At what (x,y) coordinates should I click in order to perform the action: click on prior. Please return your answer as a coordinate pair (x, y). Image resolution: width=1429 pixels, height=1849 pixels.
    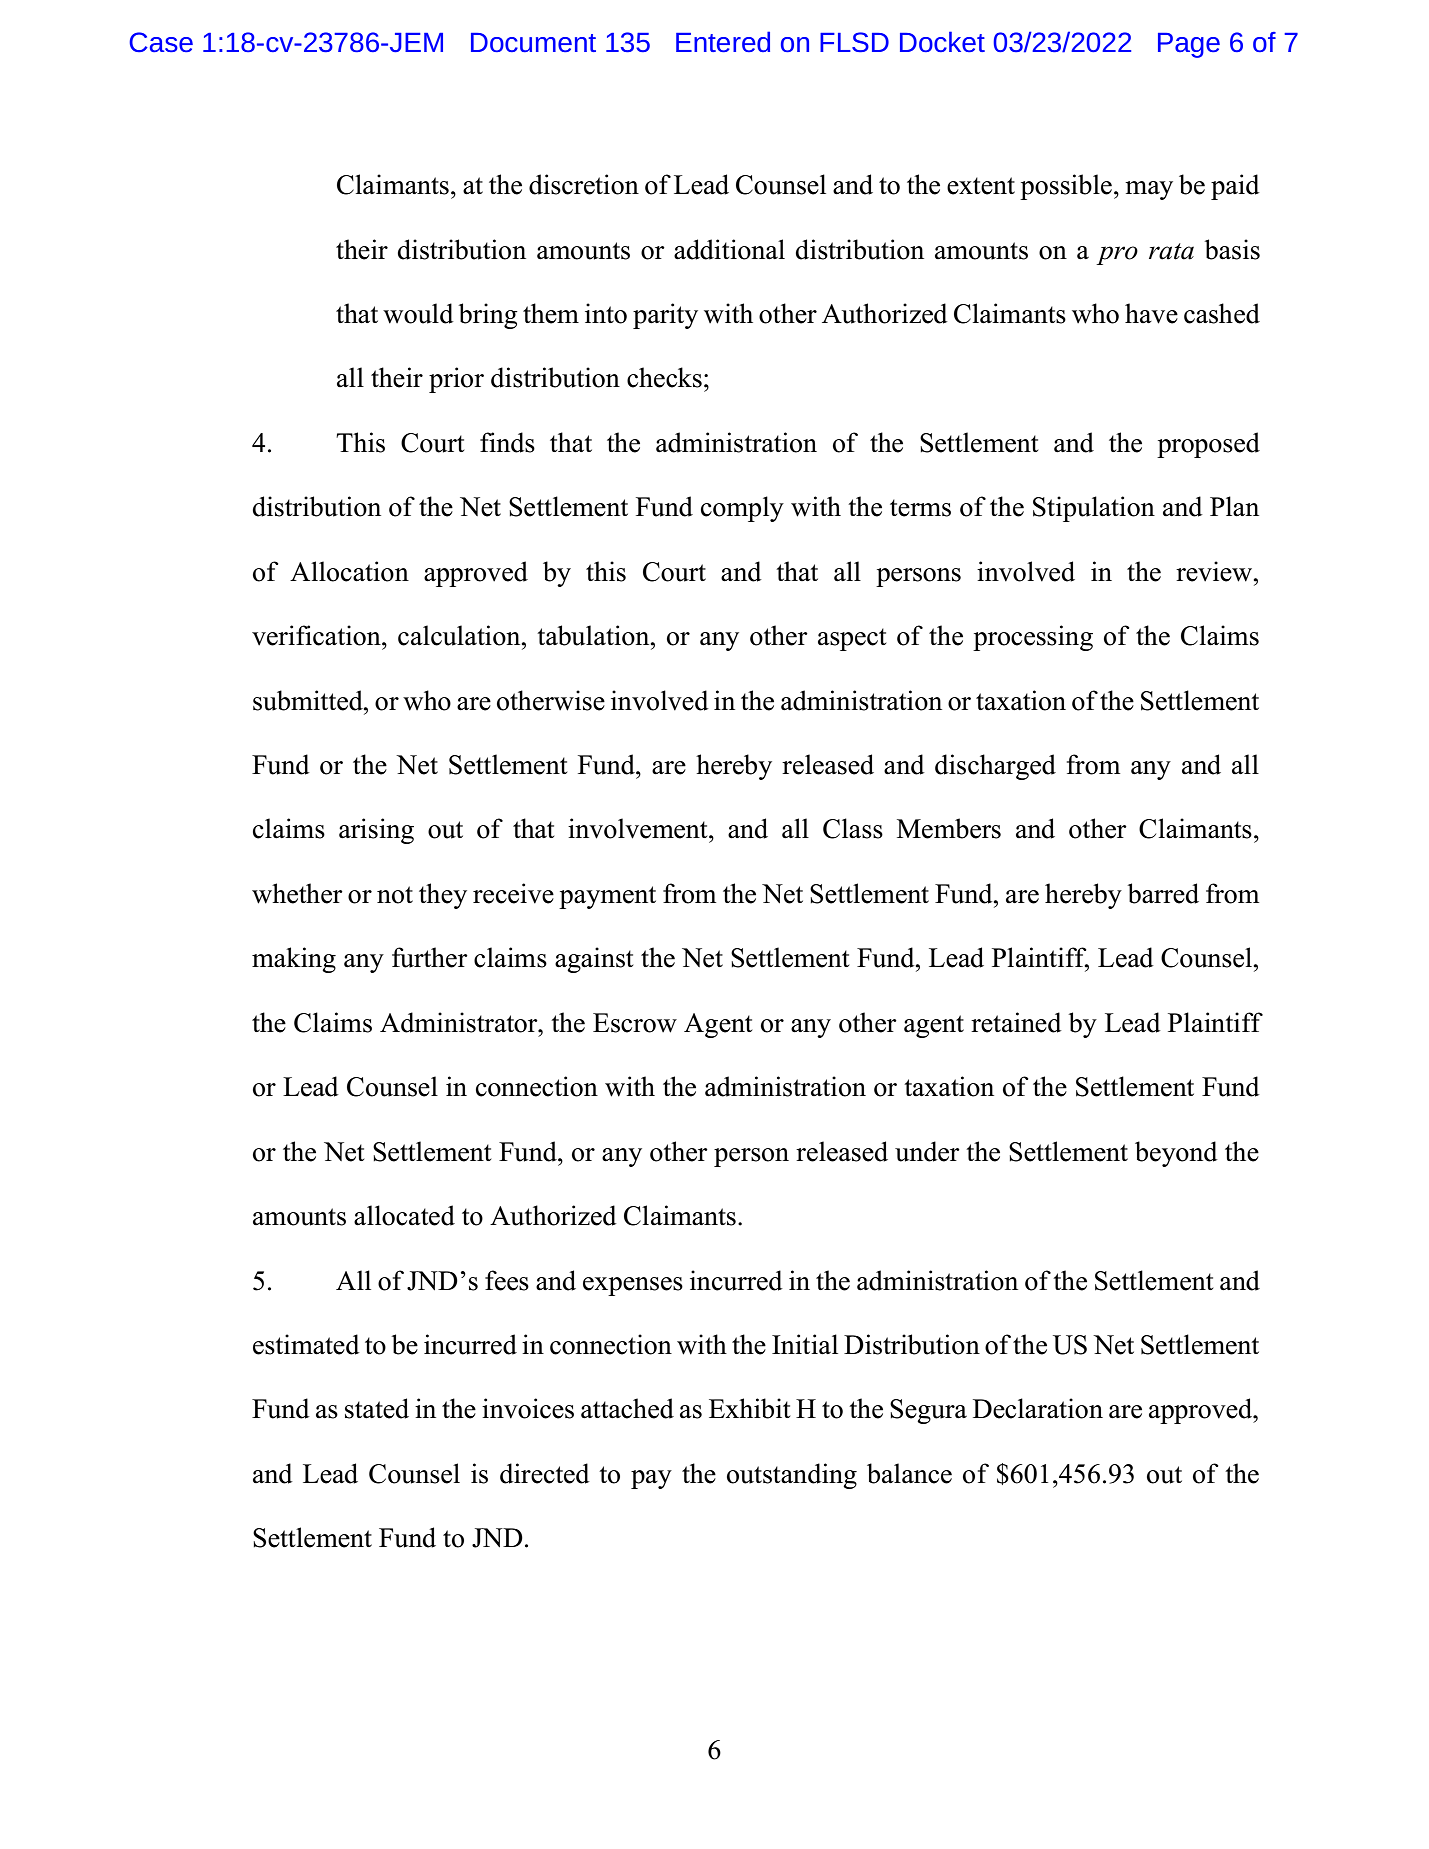
    Looking at the image, I should click on (456, 380).
